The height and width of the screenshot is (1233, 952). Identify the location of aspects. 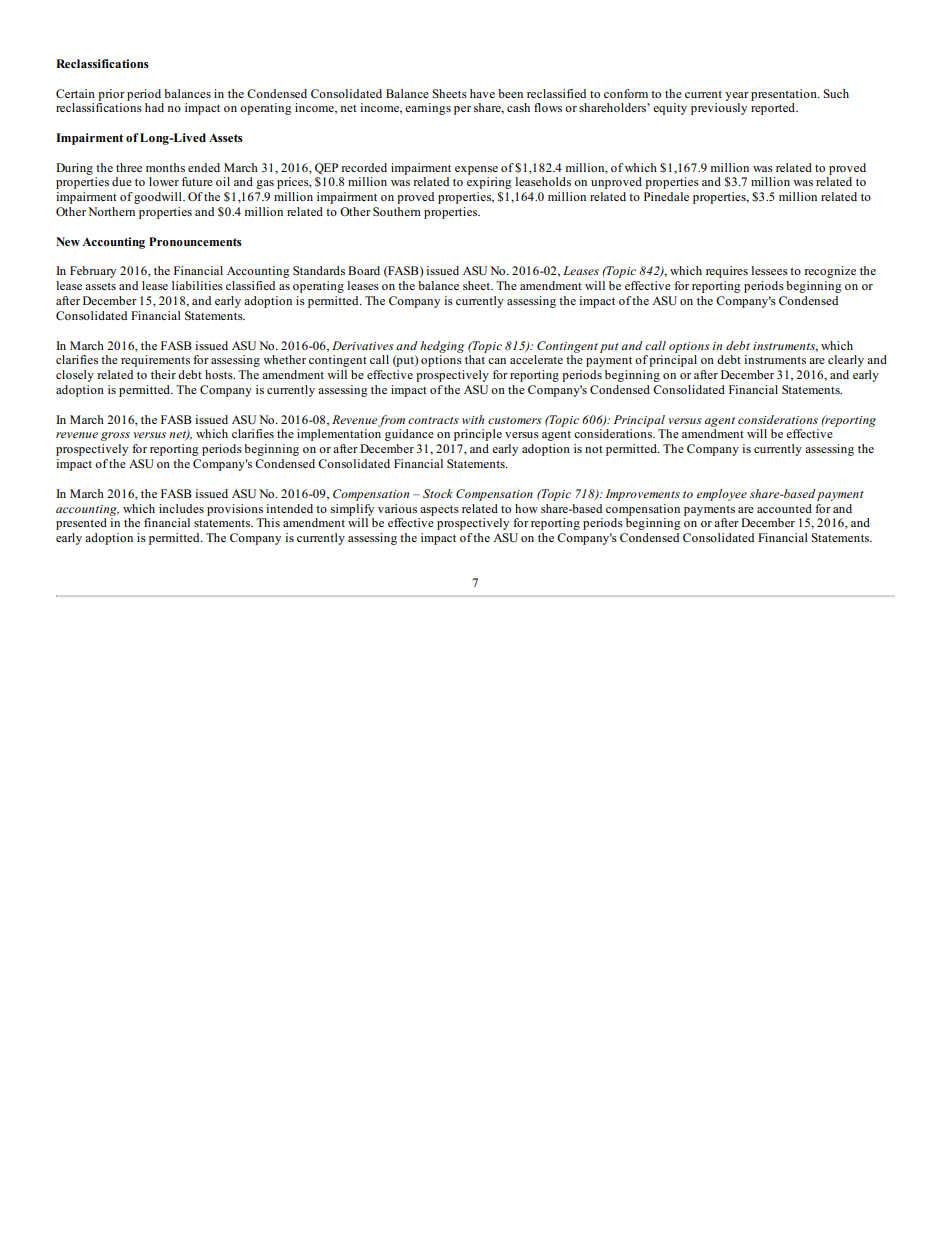
(439, 510).
